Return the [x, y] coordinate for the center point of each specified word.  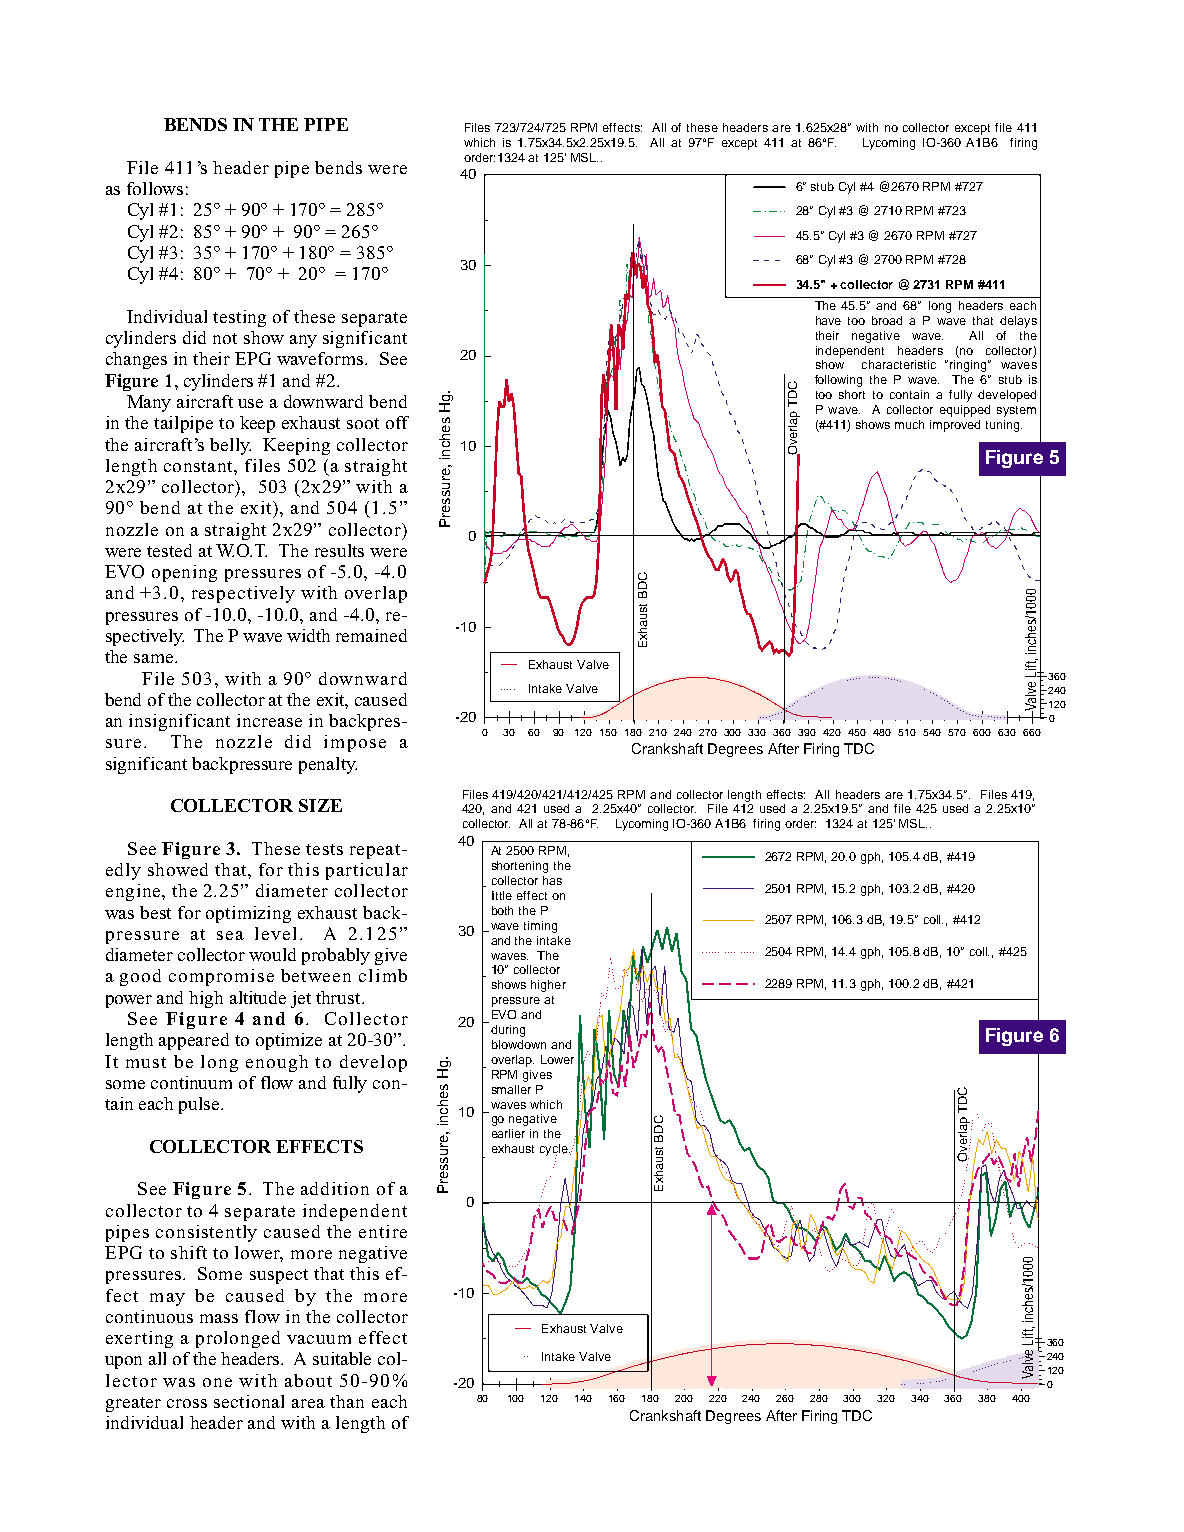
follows [155, 188]
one [217, 1382]
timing [540, 927]
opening [184, 573]
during [508, 1031]
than [347, 1401]
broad [887, 320]
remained [371, 635]
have [828, 320]
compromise [221, 977]
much [909, 424]
